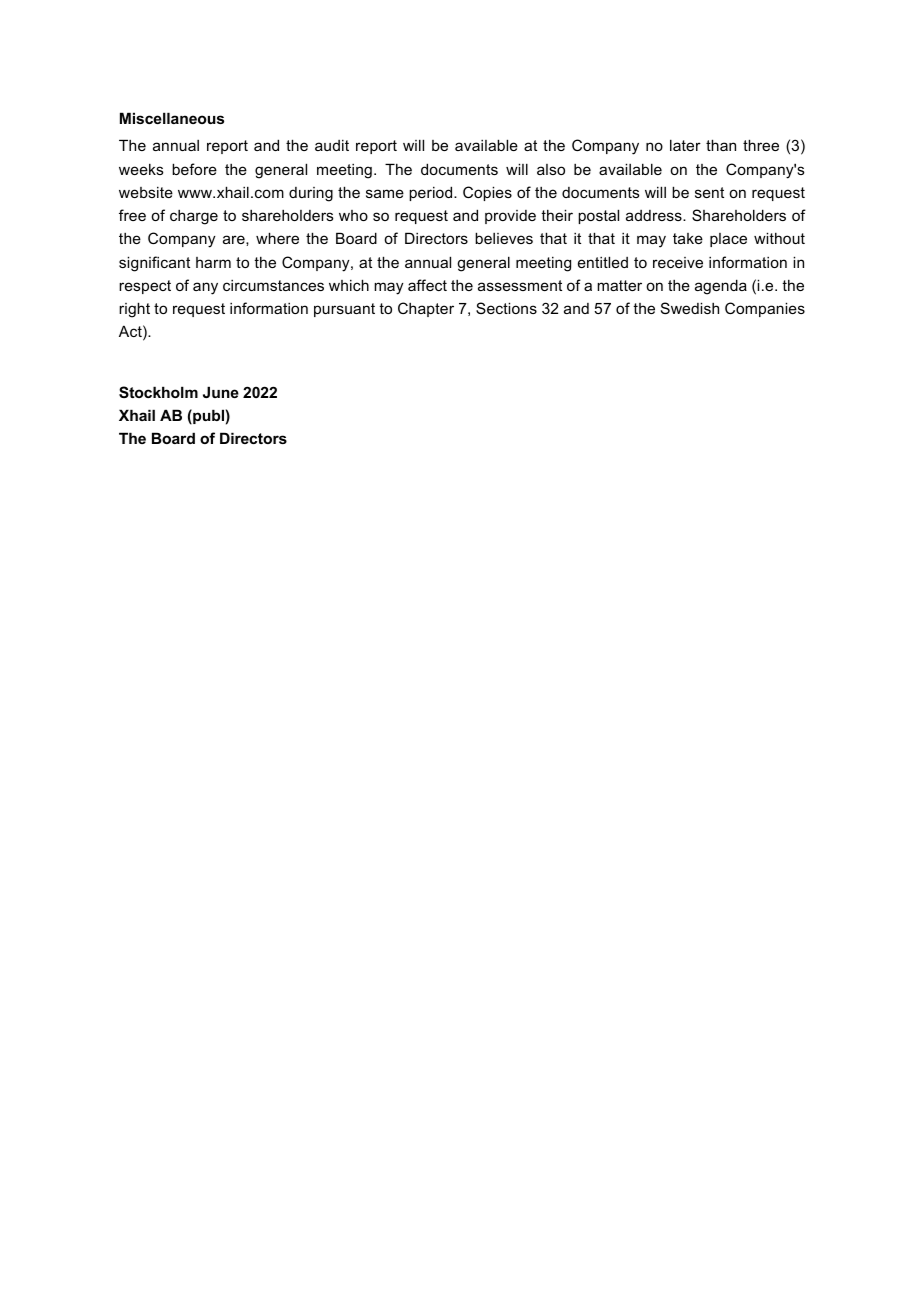  I want to click on charge, so click(194, 217).
